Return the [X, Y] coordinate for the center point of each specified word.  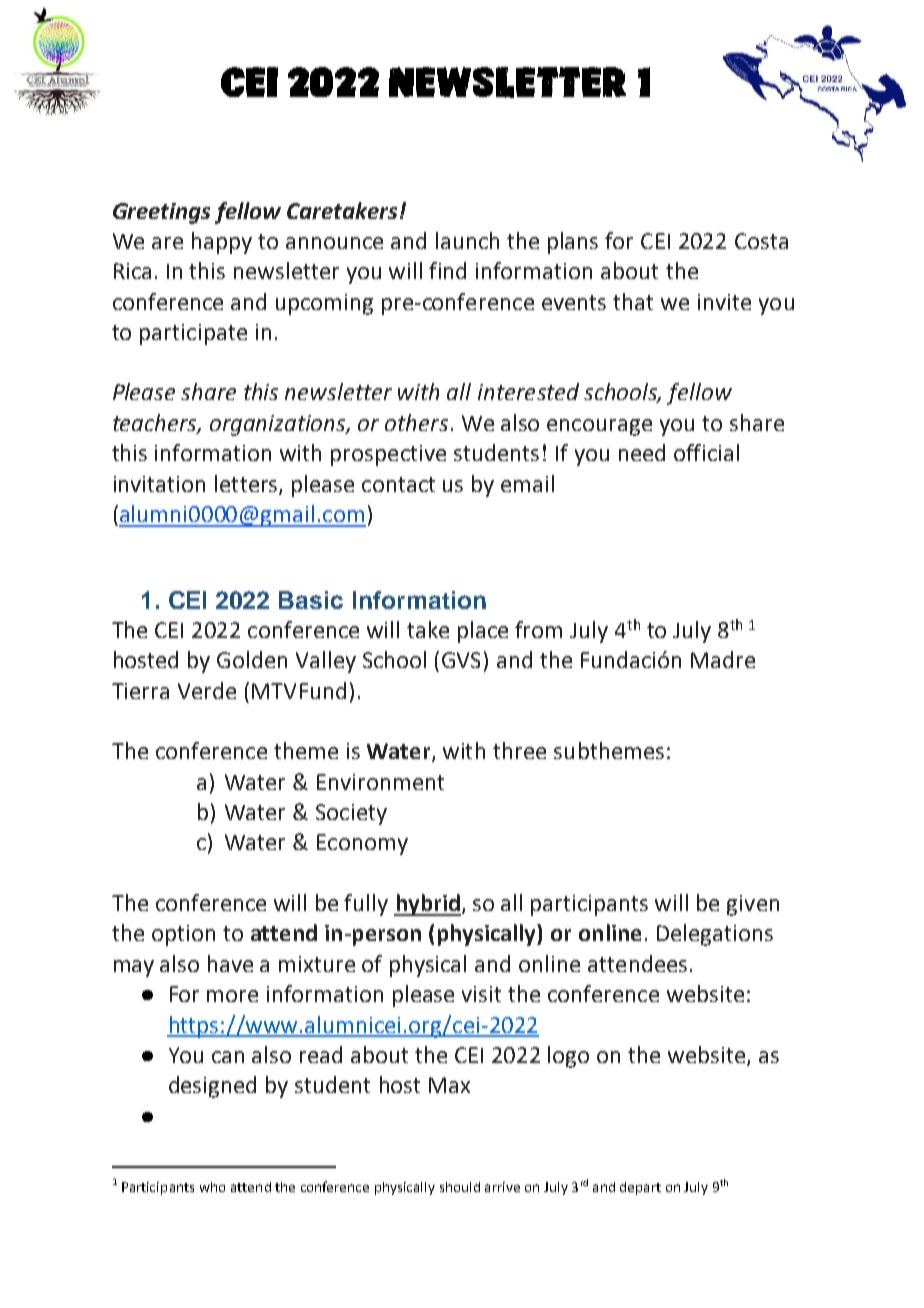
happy [222, 243]
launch [467, 240]
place [483, 632]
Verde [207, 690]
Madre [723, 659]
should [460, 1187]
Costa [761, 241]
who [212, 1187]
